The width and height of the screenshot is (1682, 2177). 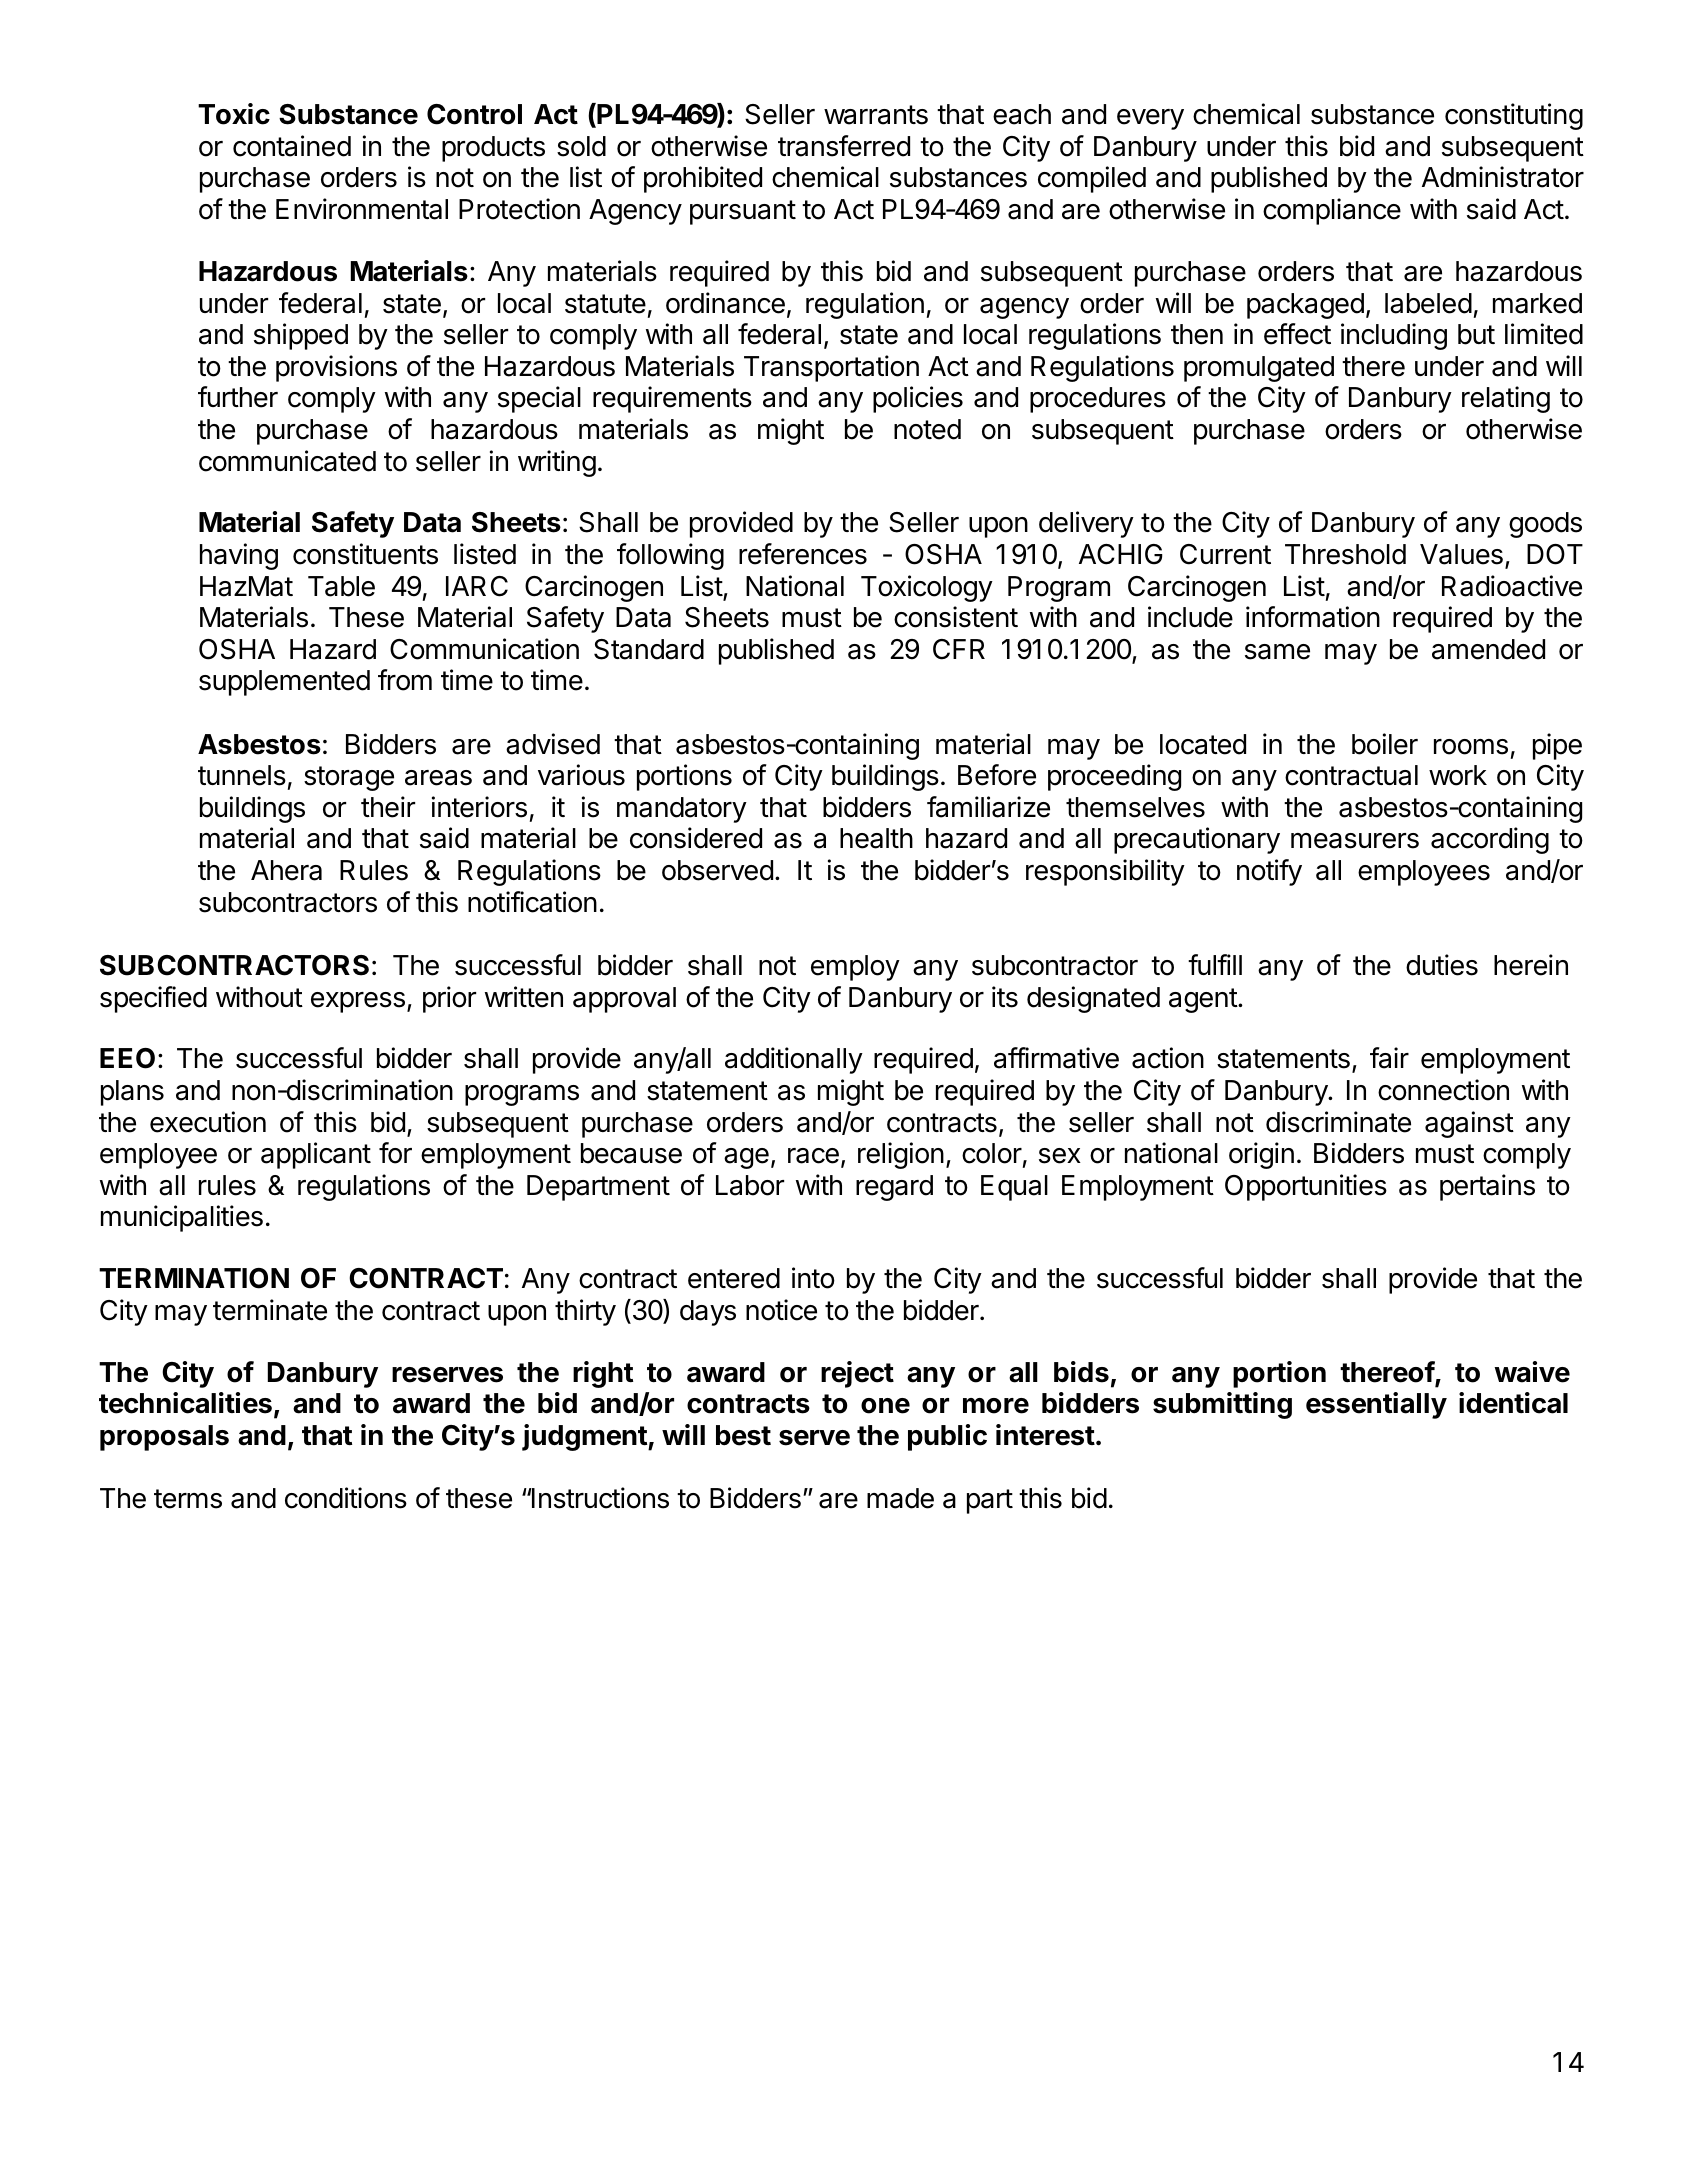 What do you see at coordinates (292, 146) in the screenshot?
I see `contained` at bounding box center [292, 146].
